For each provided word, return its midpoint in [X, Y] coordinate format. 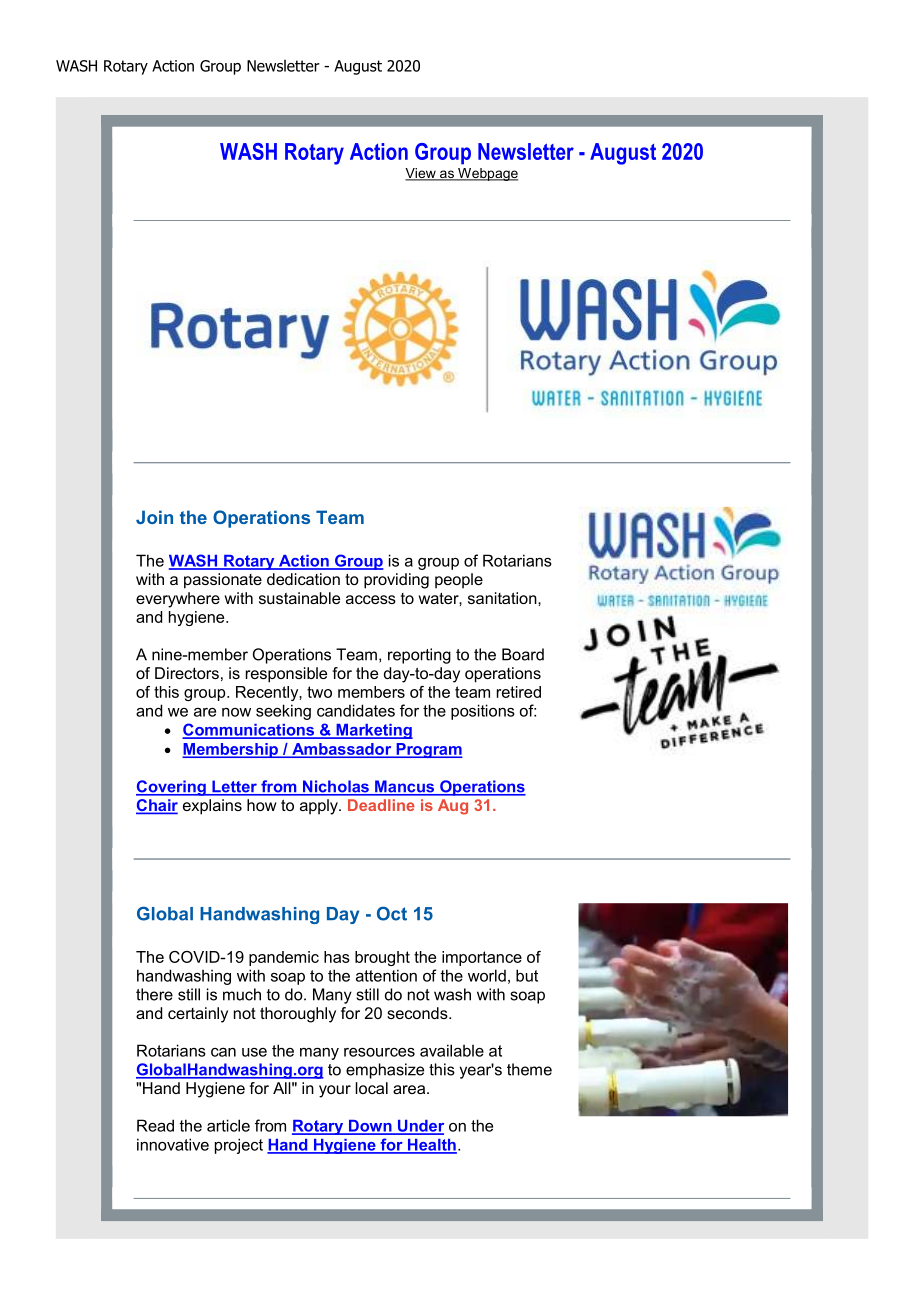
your [335, 1091]
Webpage [487, 174]
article [228, 1125]
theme [529, 1069]
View [421, 174]
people [459, 581]
